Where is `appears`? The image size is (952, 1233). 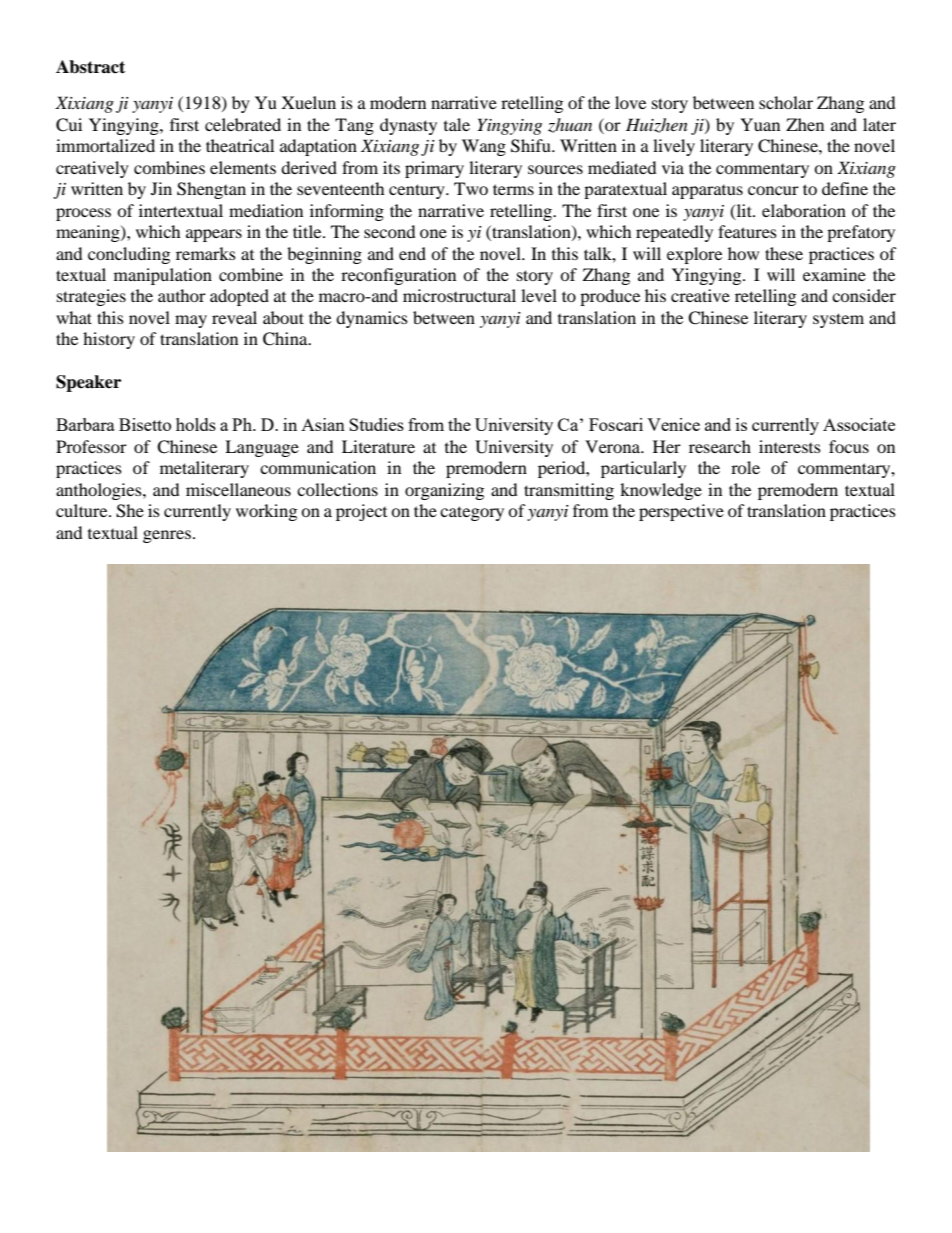
appears is located at coordinates (214, 235).
